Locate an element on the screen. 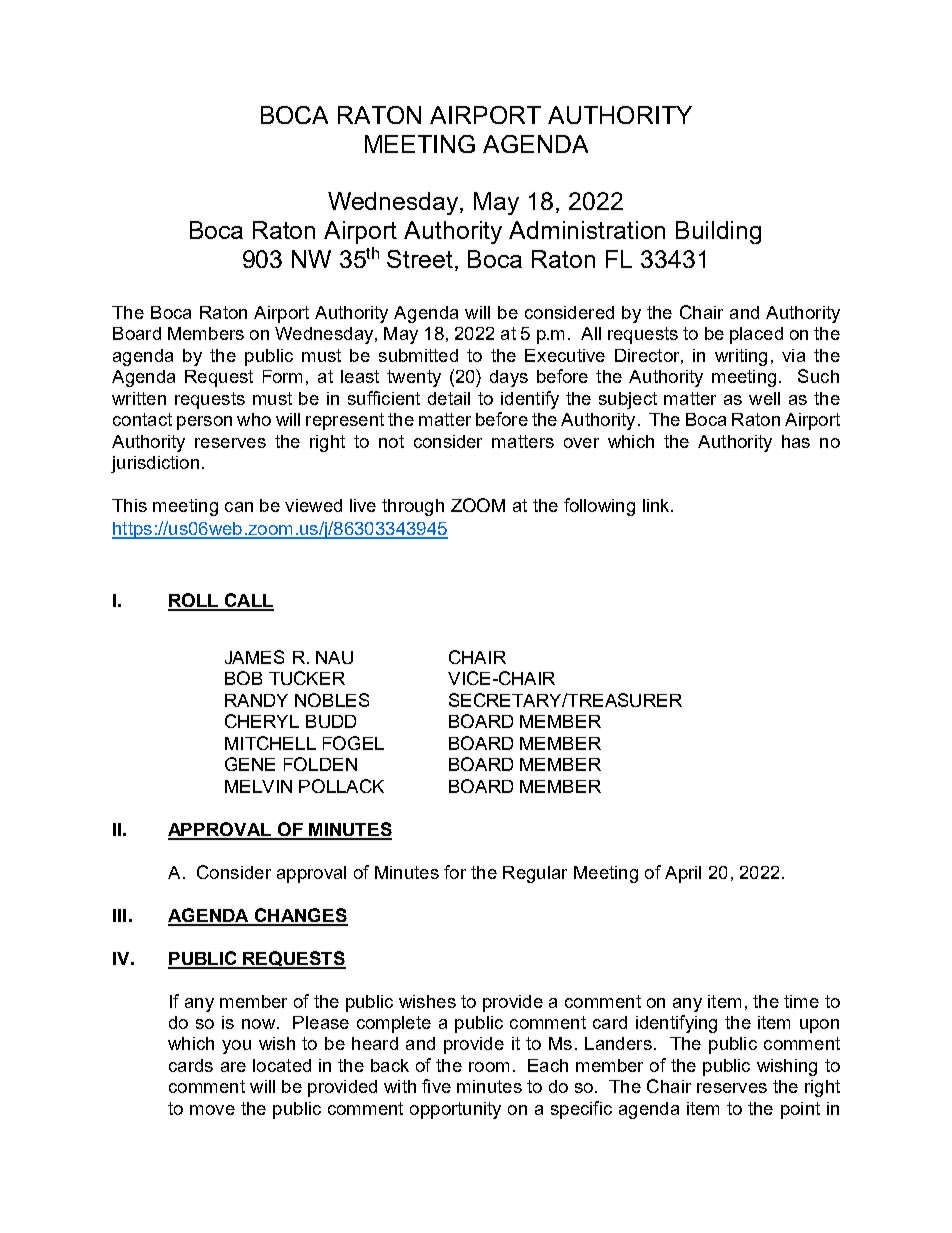  has is located at coordinates (796, 441).
